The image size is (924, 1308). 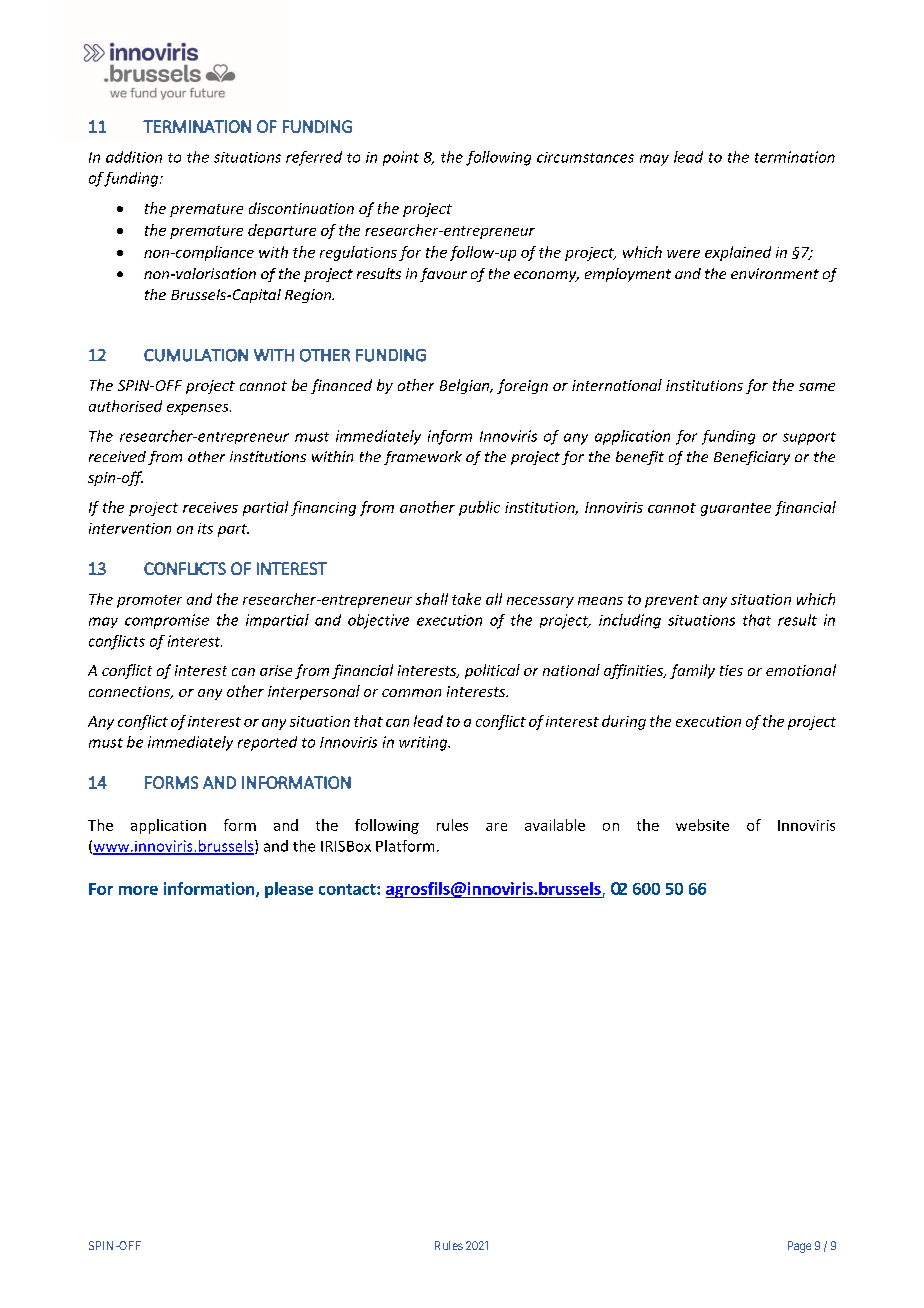 What do you see at coordinates (134, 157) in the image?
I see `addition` at bounding box center [134, 157].
